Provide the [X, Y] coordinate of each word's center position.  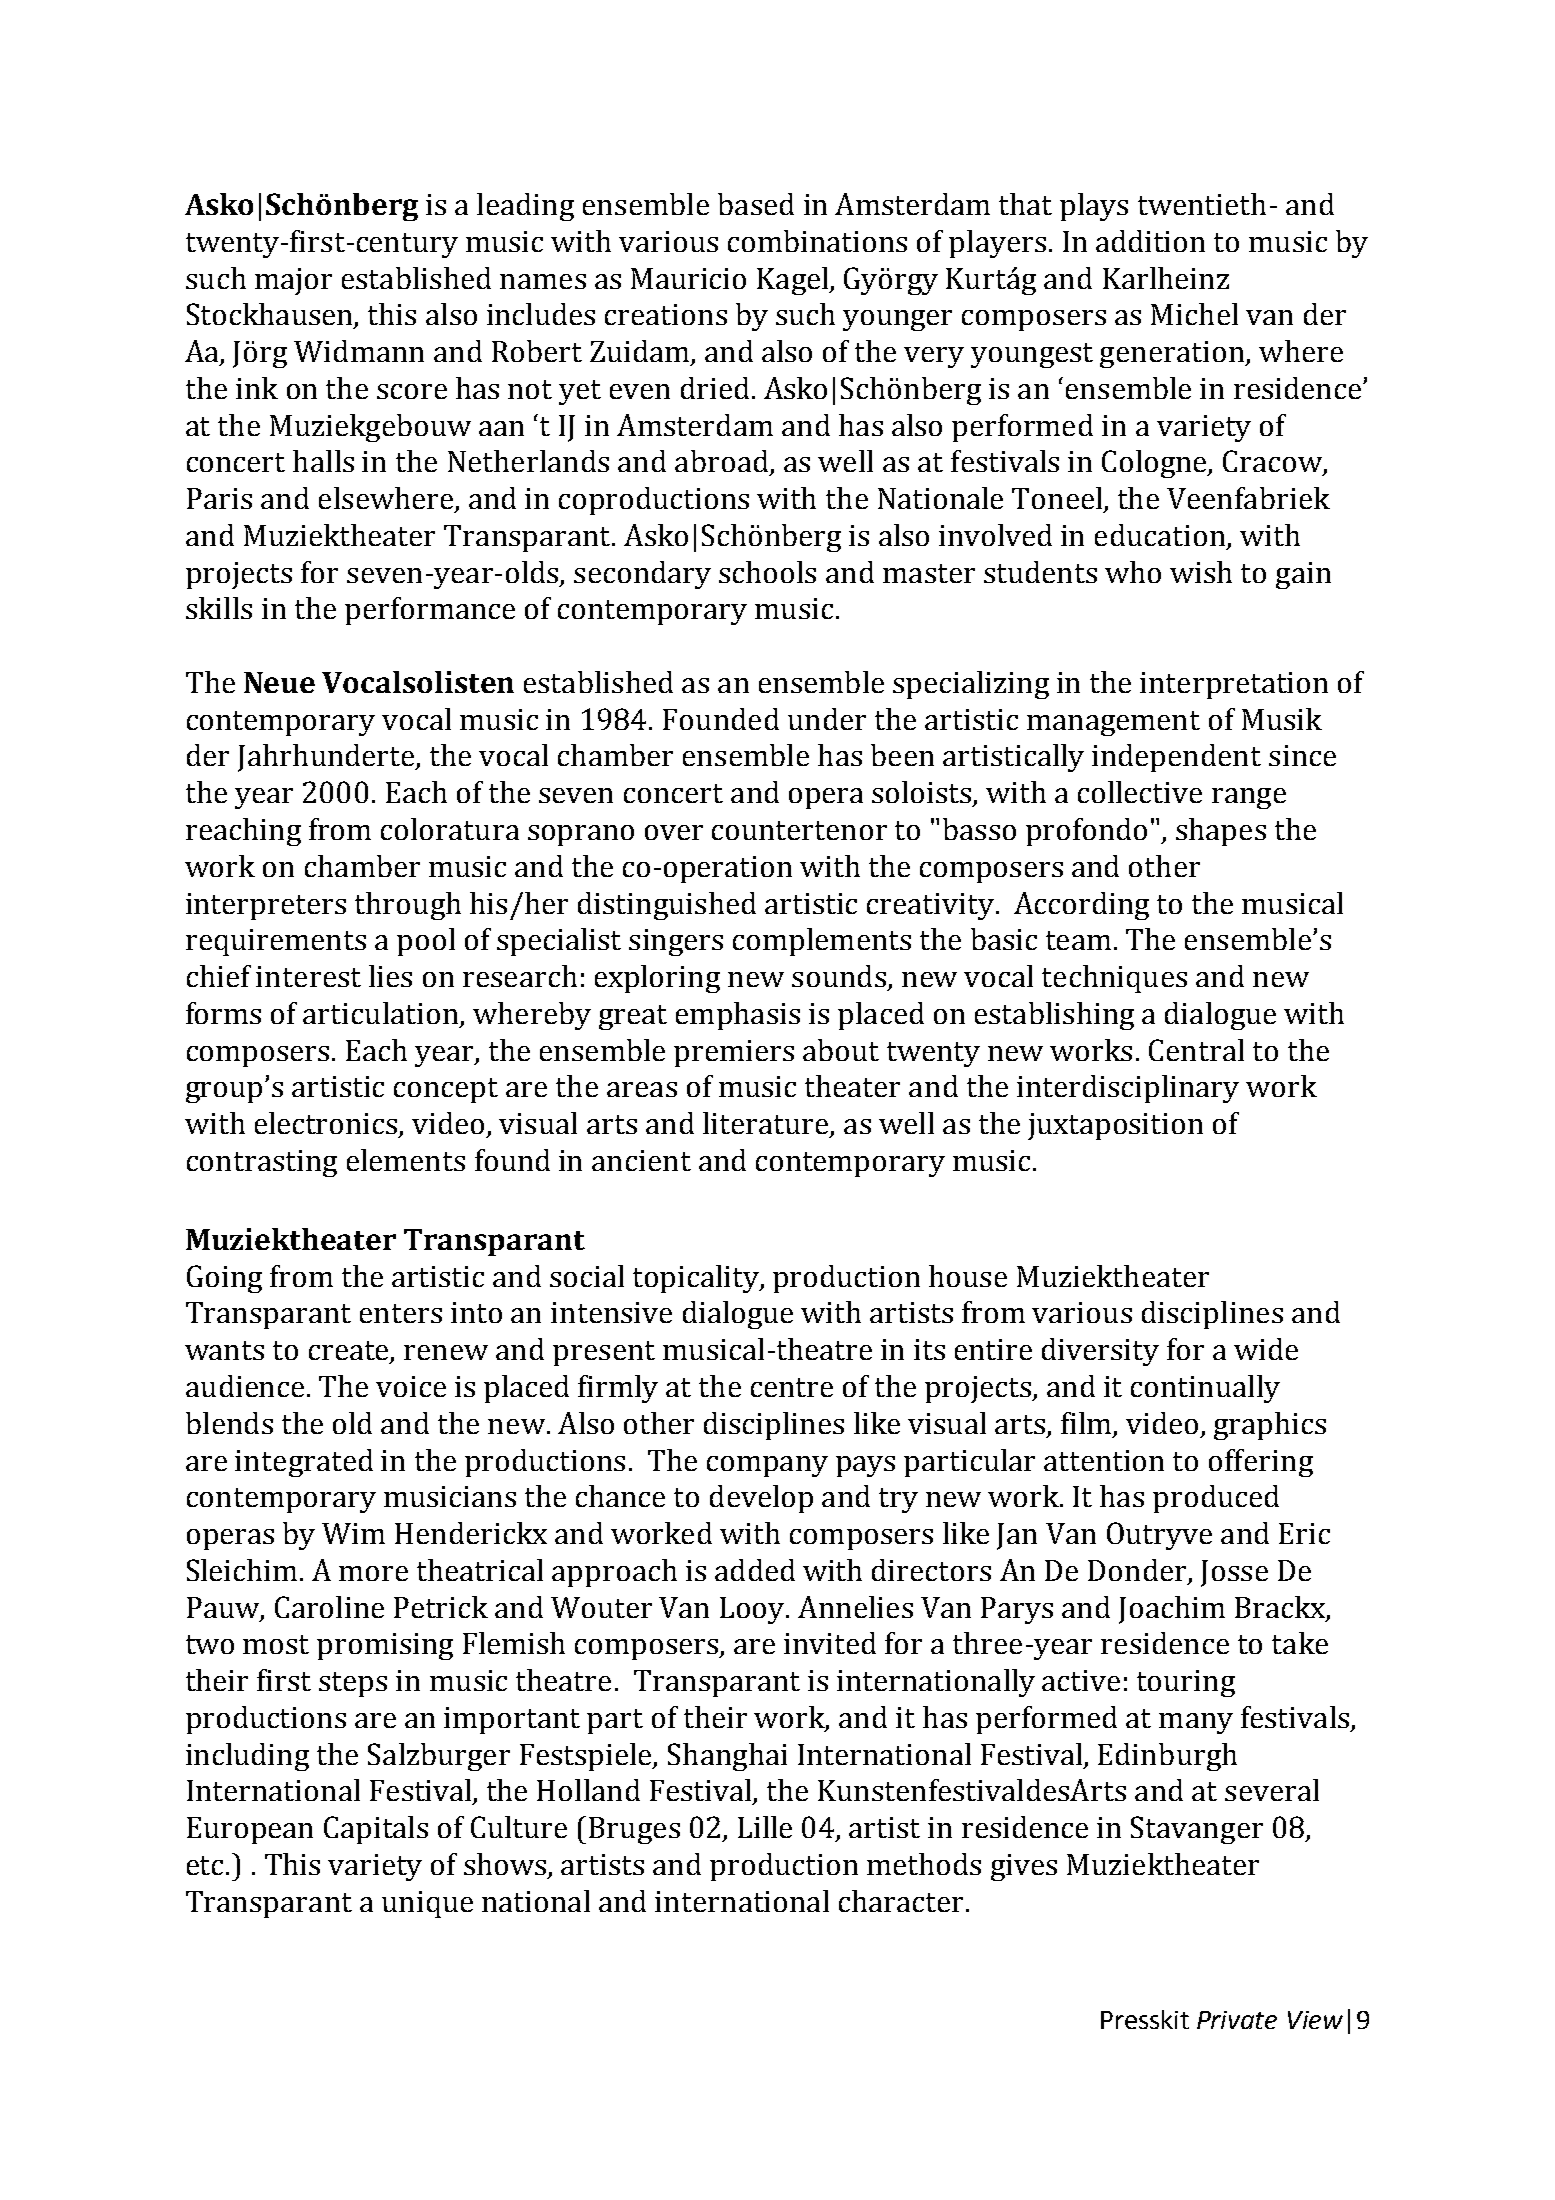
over [674, 832]
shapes [1221, 832]
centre [792, 1387]
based [756, 204]
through [408, 906]
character [901, 1901]
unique [427, 1904]
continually [1205, 1389]
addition [1150, 241]
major [293, 281]
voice [411, 1386]
